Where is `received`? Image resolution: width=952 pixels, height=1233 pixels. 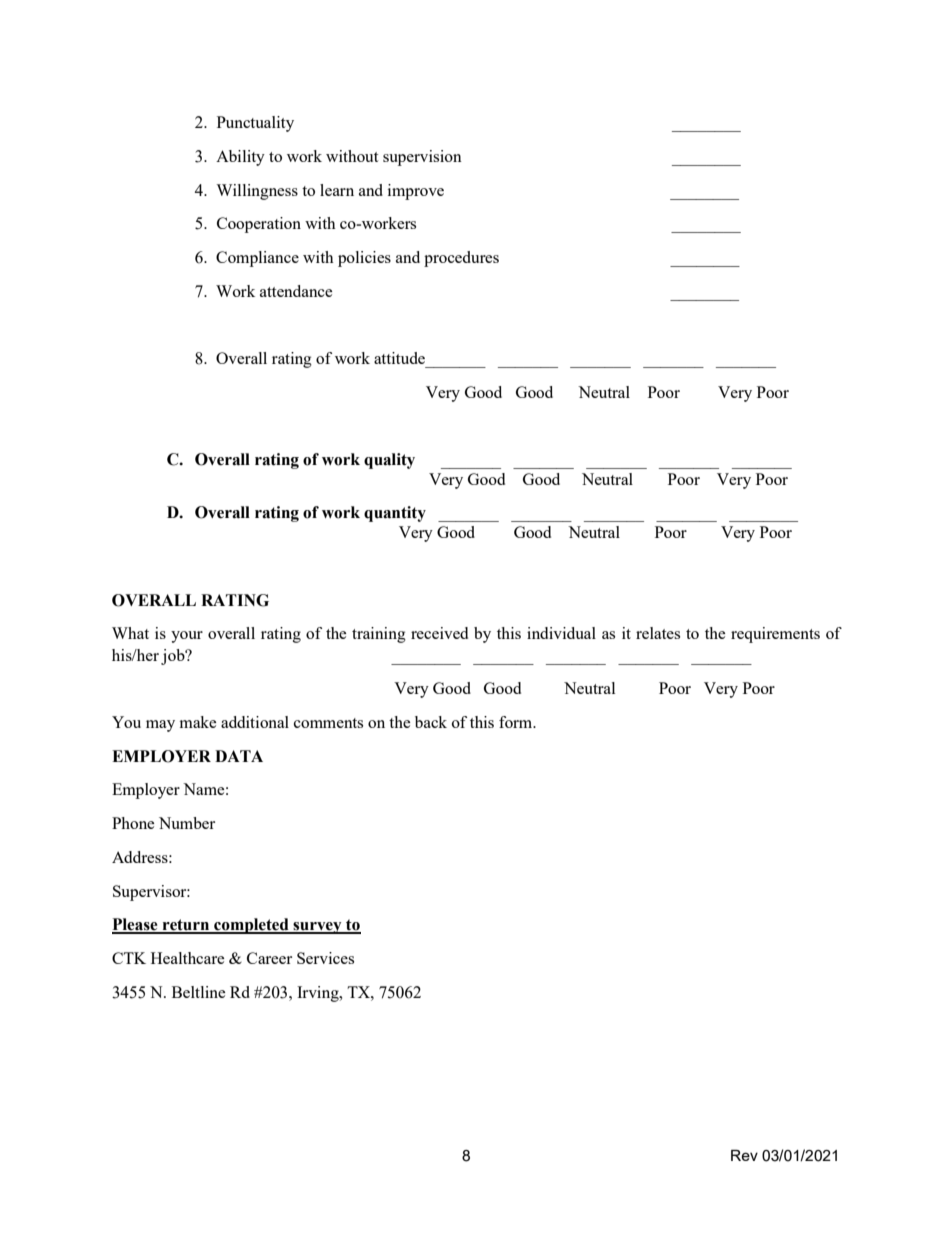 received is located at coordinates (439, 633).
